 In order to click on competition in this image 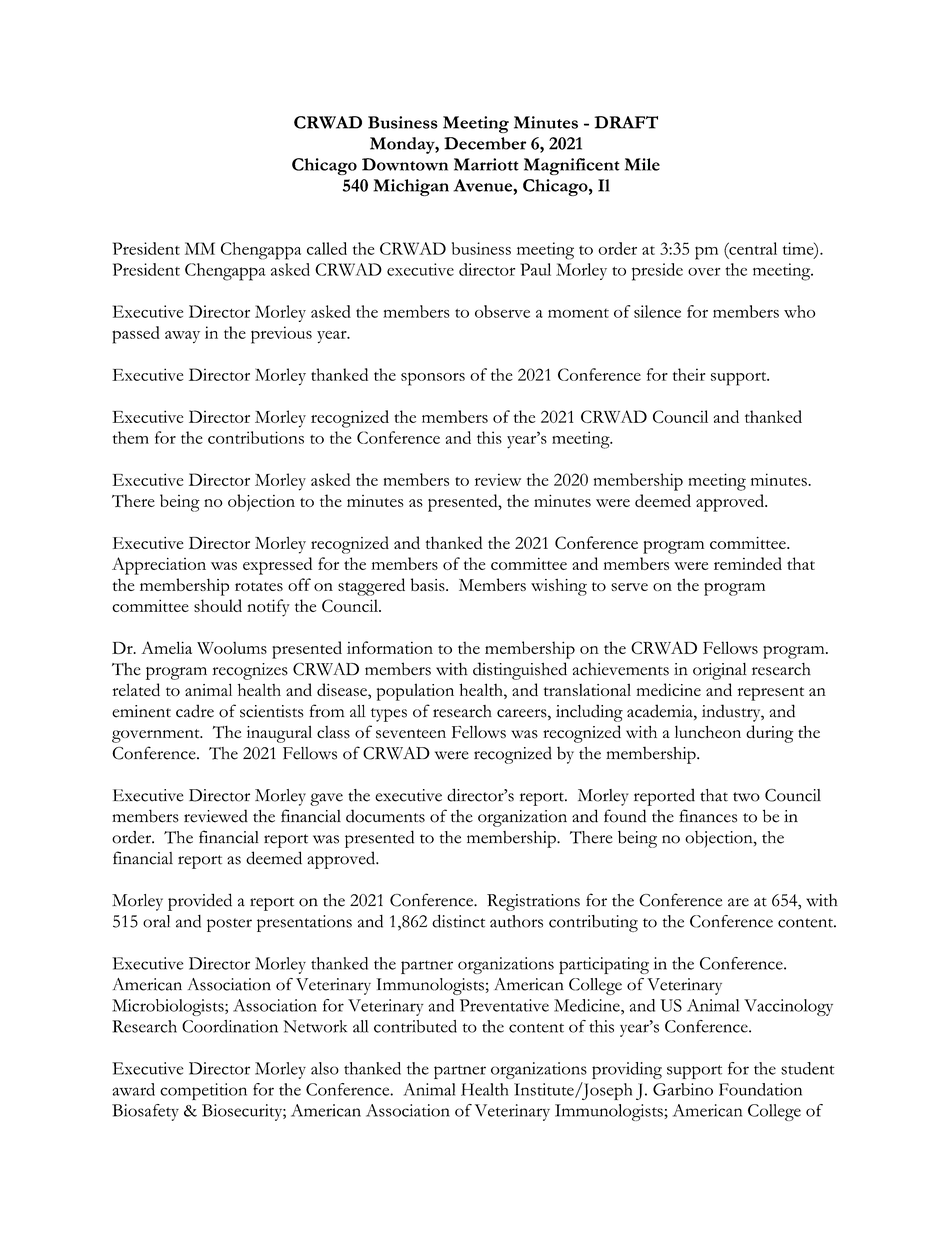, I will do `click(203, 1091)`.
